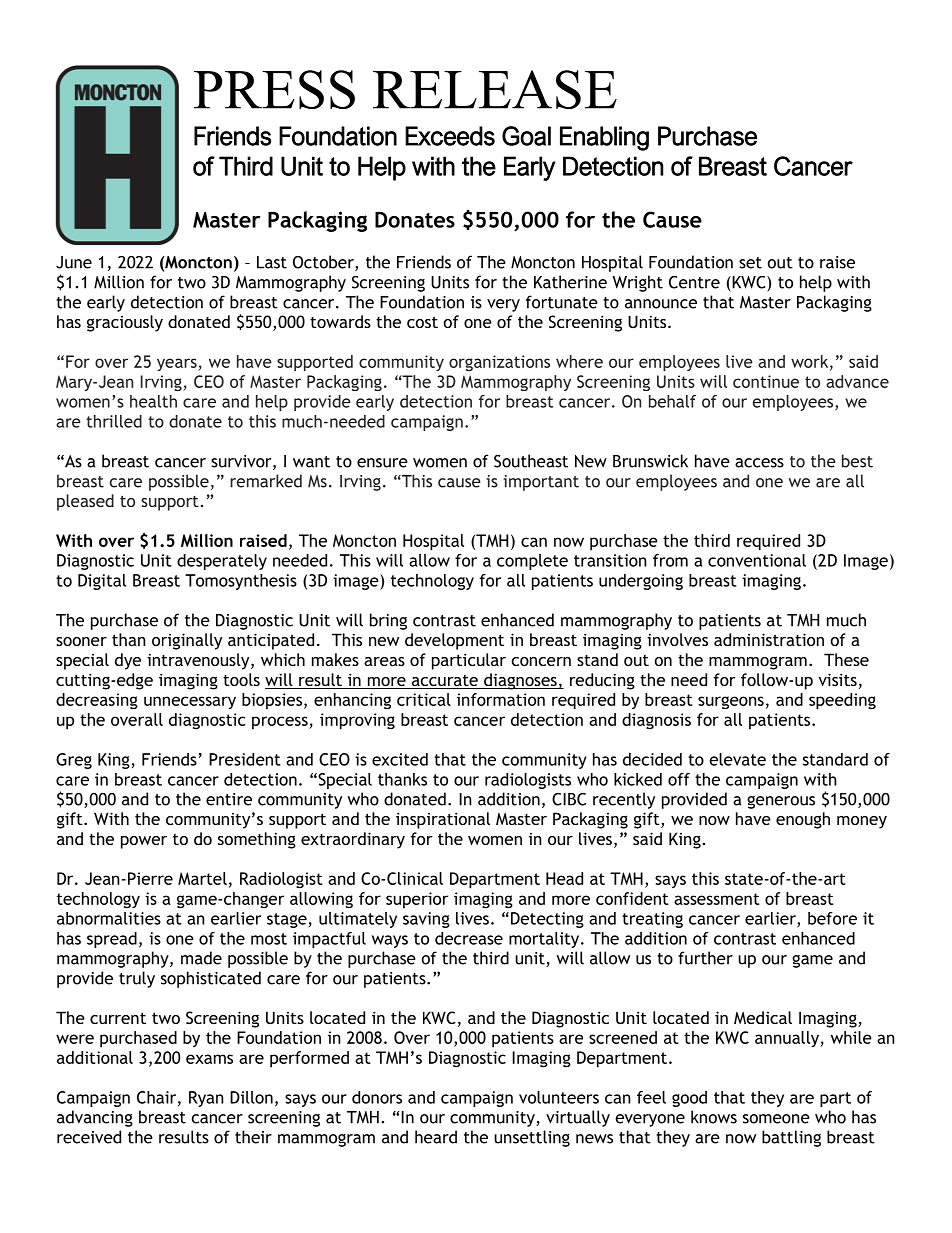 This document has width=952, height=1233. Describe the element at coordinates (206, 1099) in the document. I see `Ryan` at that location.
